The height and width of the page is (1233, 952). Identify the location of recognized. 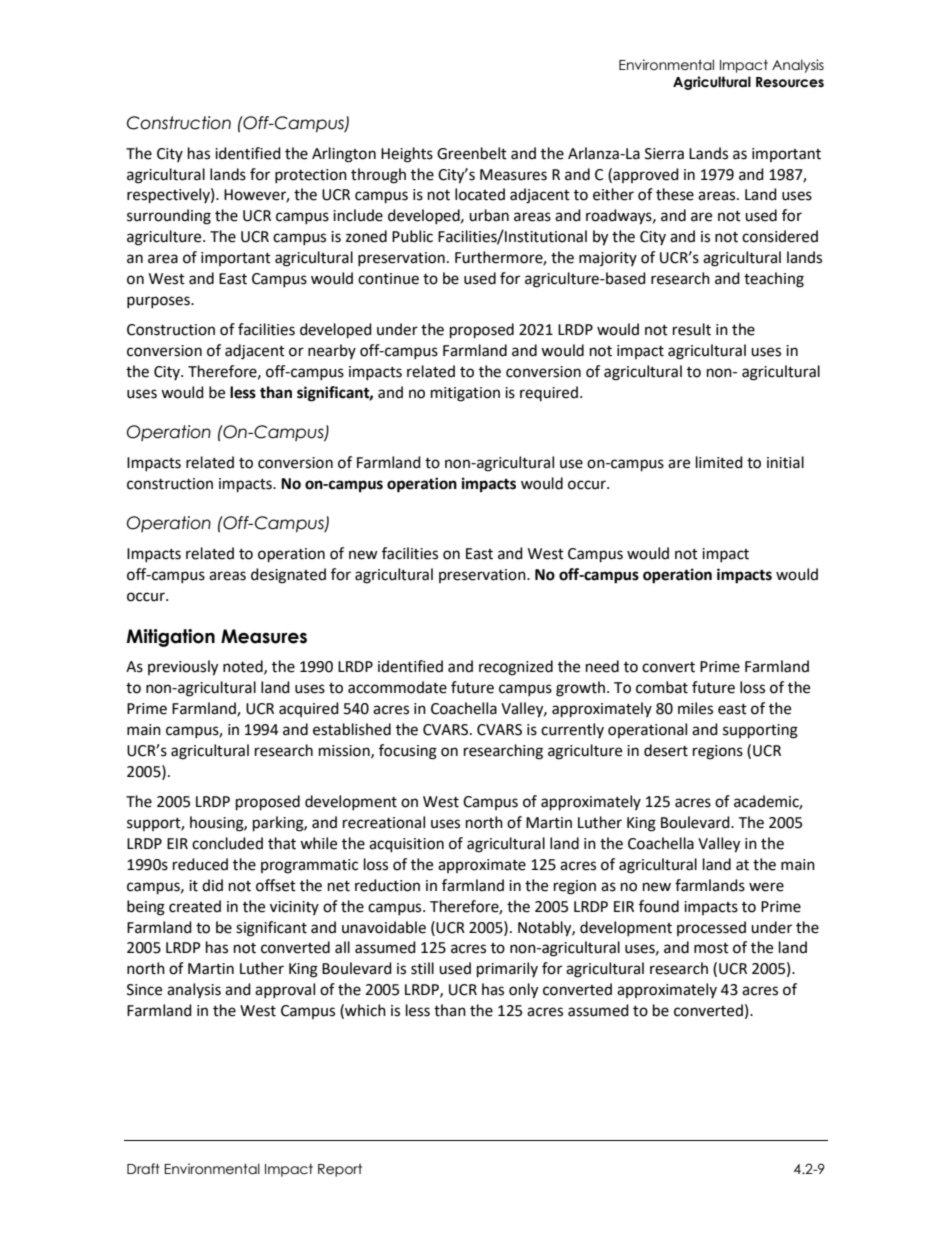
(516, 668).
